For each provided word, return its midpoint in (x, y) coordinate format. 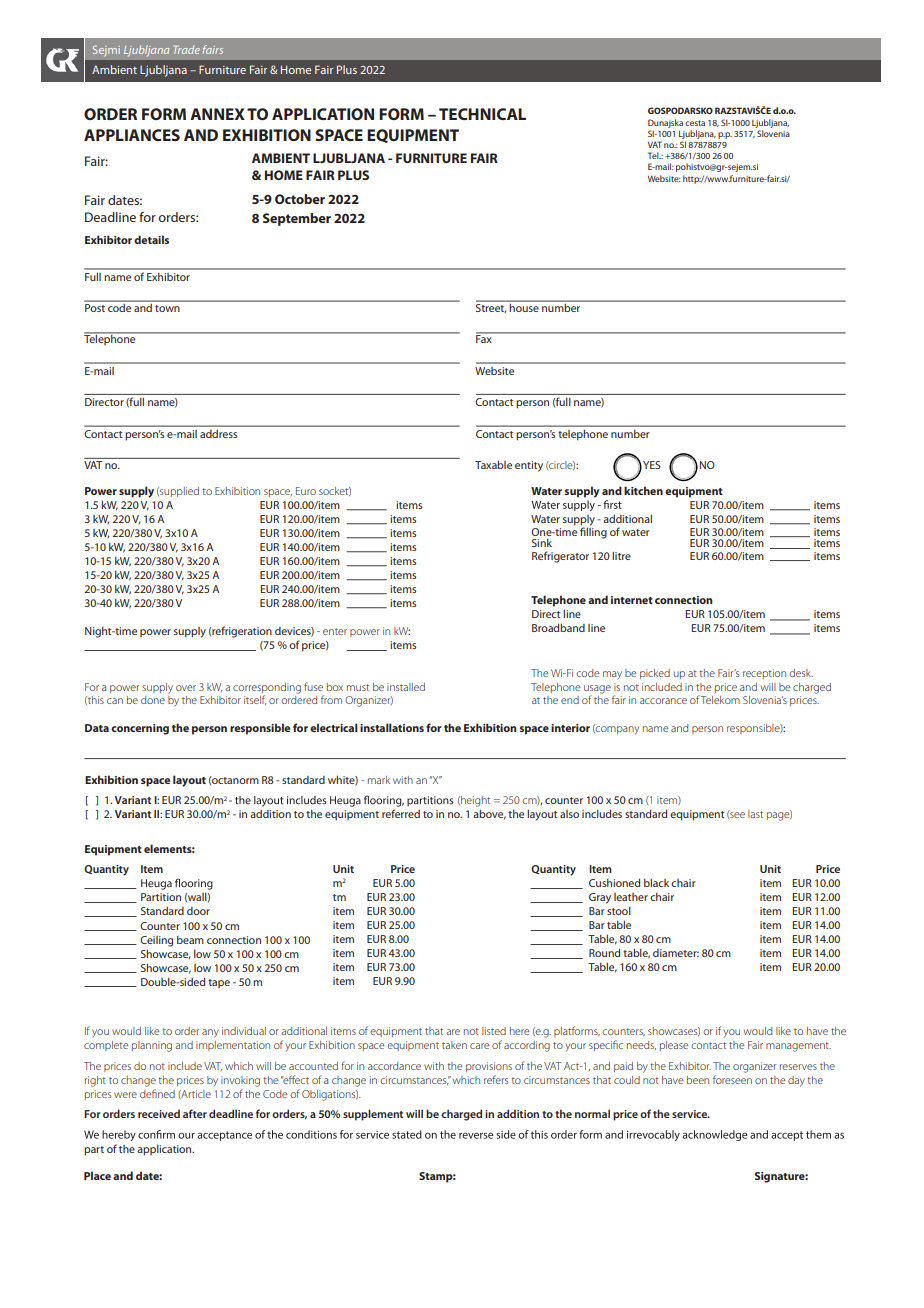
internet (632, 600)
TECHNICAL (482, 114)
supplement (373, 1115)
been (698, 1080)
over (186, 688)
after (195, 1113)
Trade (187, 49)
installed (406, 687)
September (297, 219)
